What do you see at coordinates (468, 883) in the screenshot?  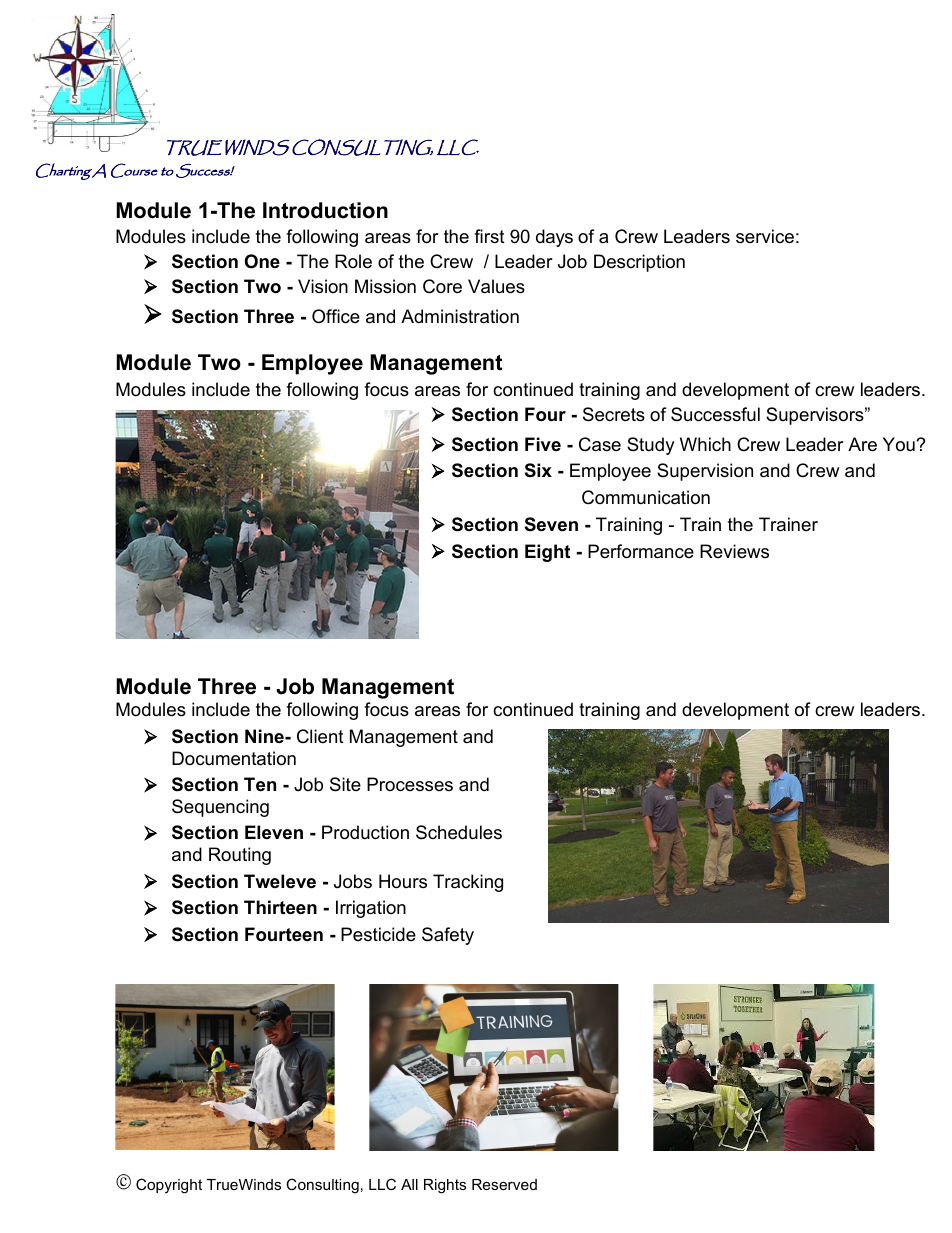 I see `Tracking` at bounding box center [468, 883].
